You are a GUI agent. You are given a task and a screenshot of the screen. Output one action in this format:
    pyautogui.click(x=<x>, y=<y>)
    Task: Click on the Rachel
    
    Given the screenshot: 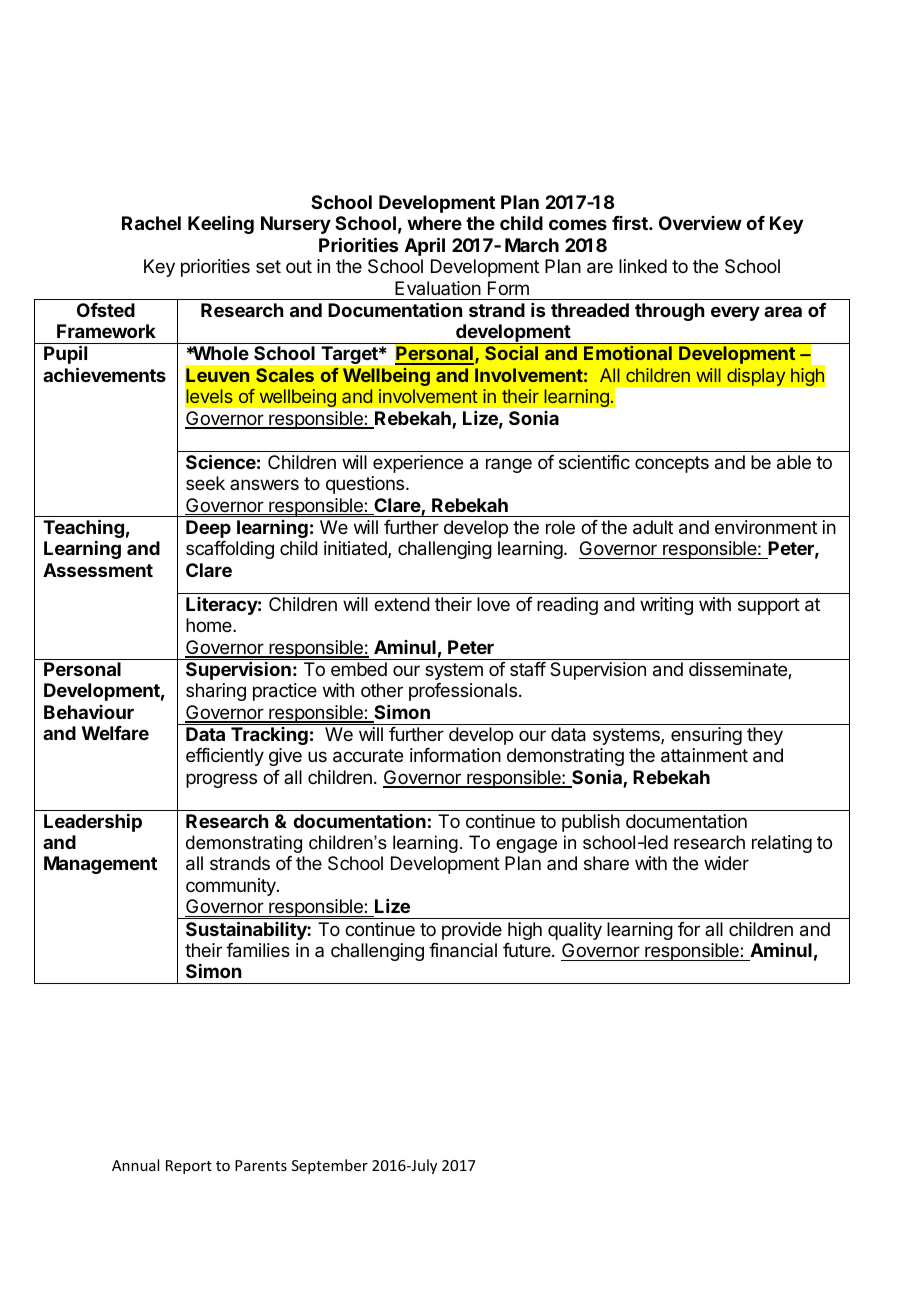 What is the action you would take?
    pyautogui.click(x=151, y=223)
